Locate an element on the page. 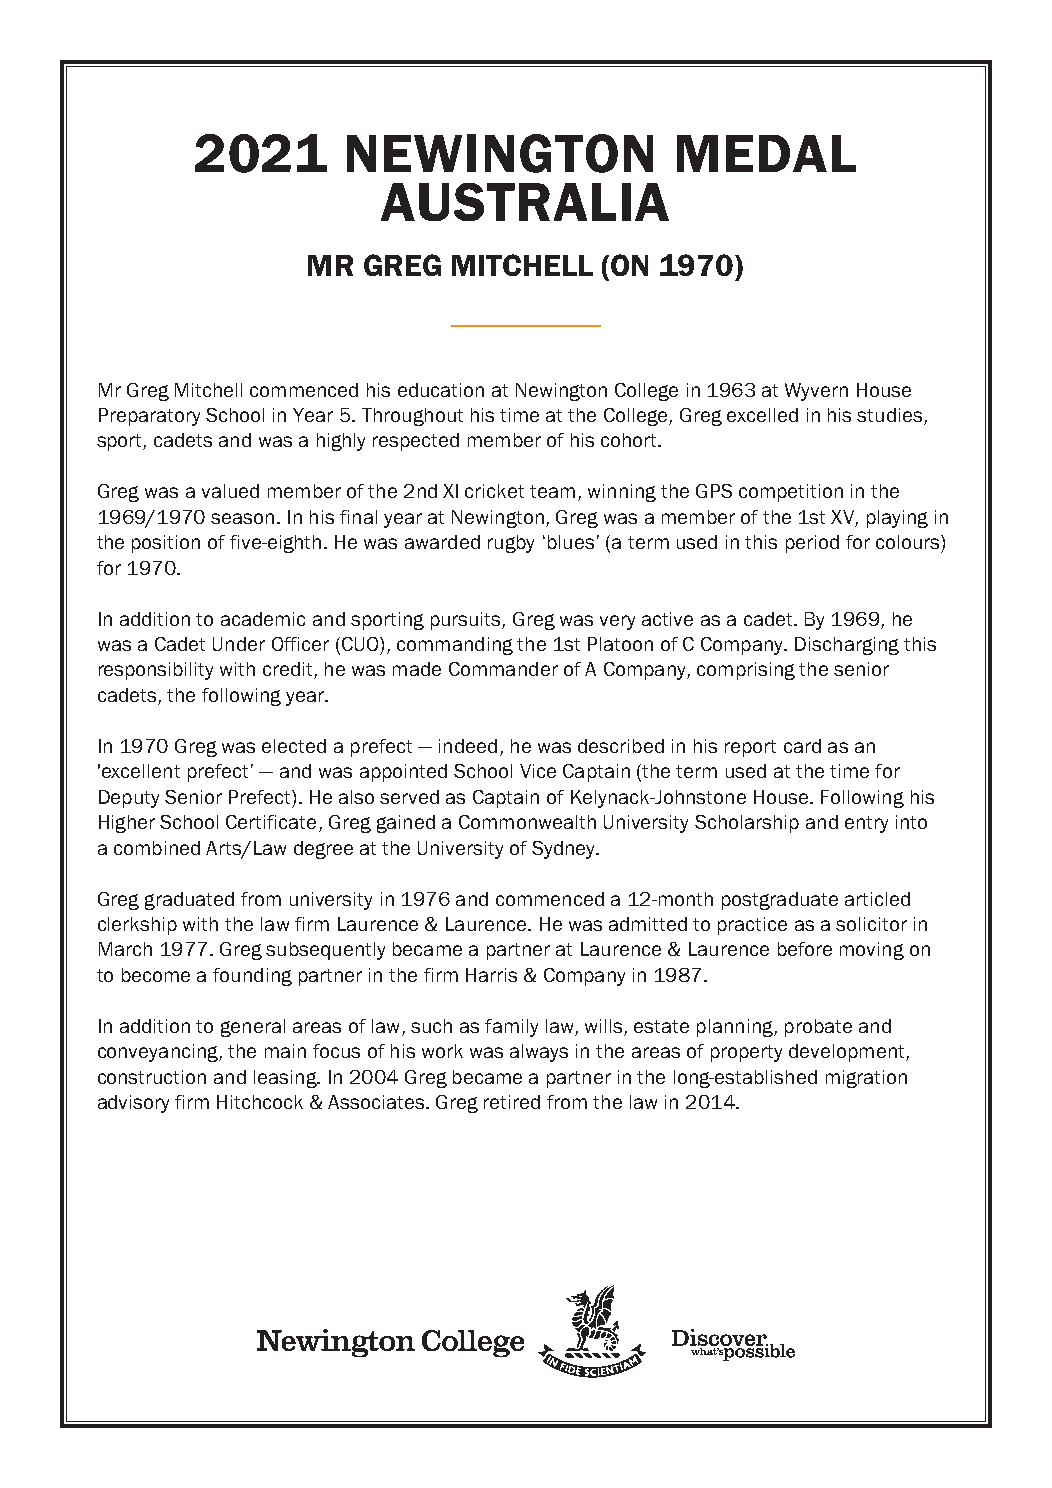 This page has height=1488, width=1052. Discharging is located at coordinates (847, 646).
